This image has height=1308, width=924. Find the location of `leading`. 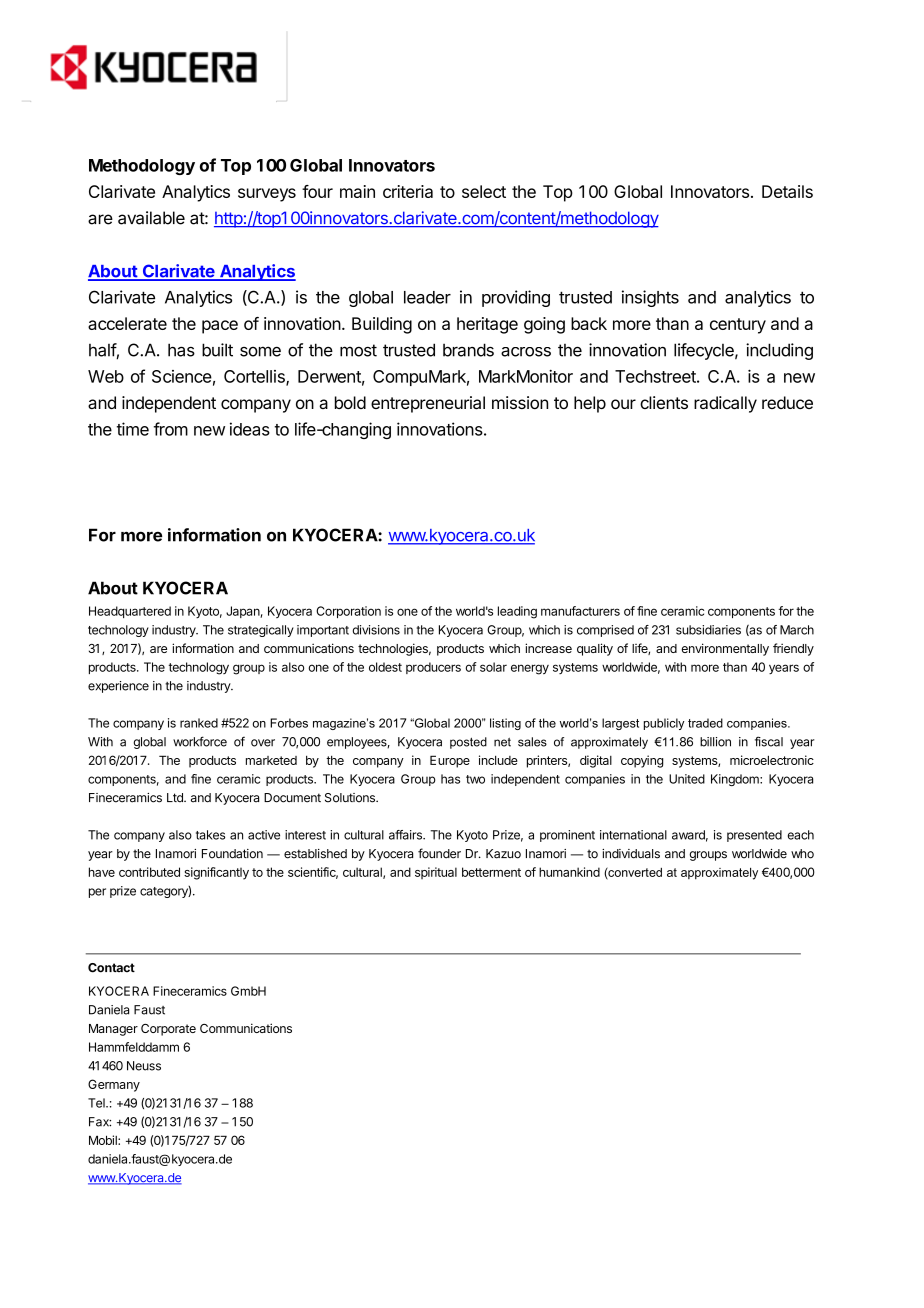

leading is located at coordinates (517, 612).
